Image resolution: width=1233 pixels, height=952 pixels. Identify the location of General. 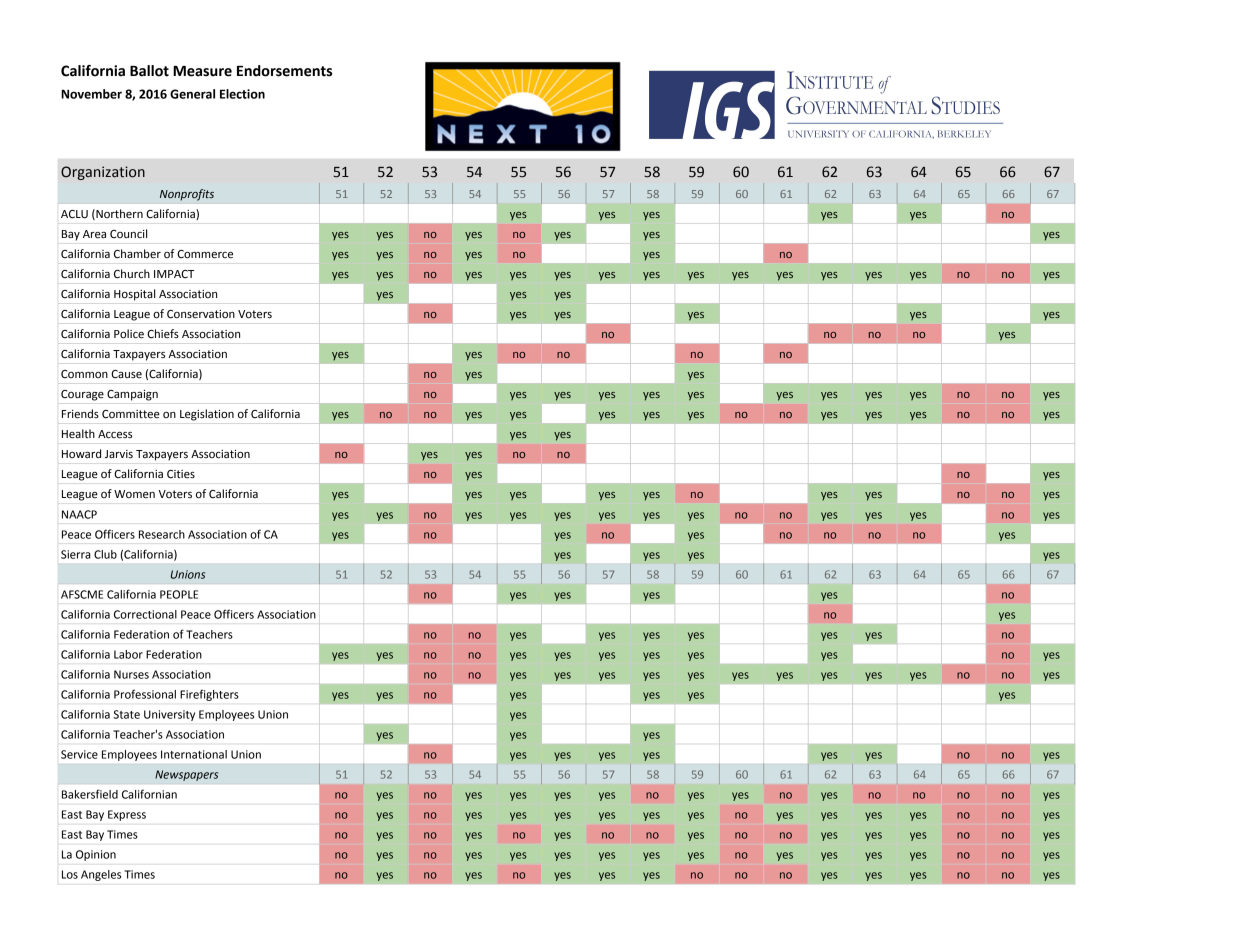
(192, 94).
